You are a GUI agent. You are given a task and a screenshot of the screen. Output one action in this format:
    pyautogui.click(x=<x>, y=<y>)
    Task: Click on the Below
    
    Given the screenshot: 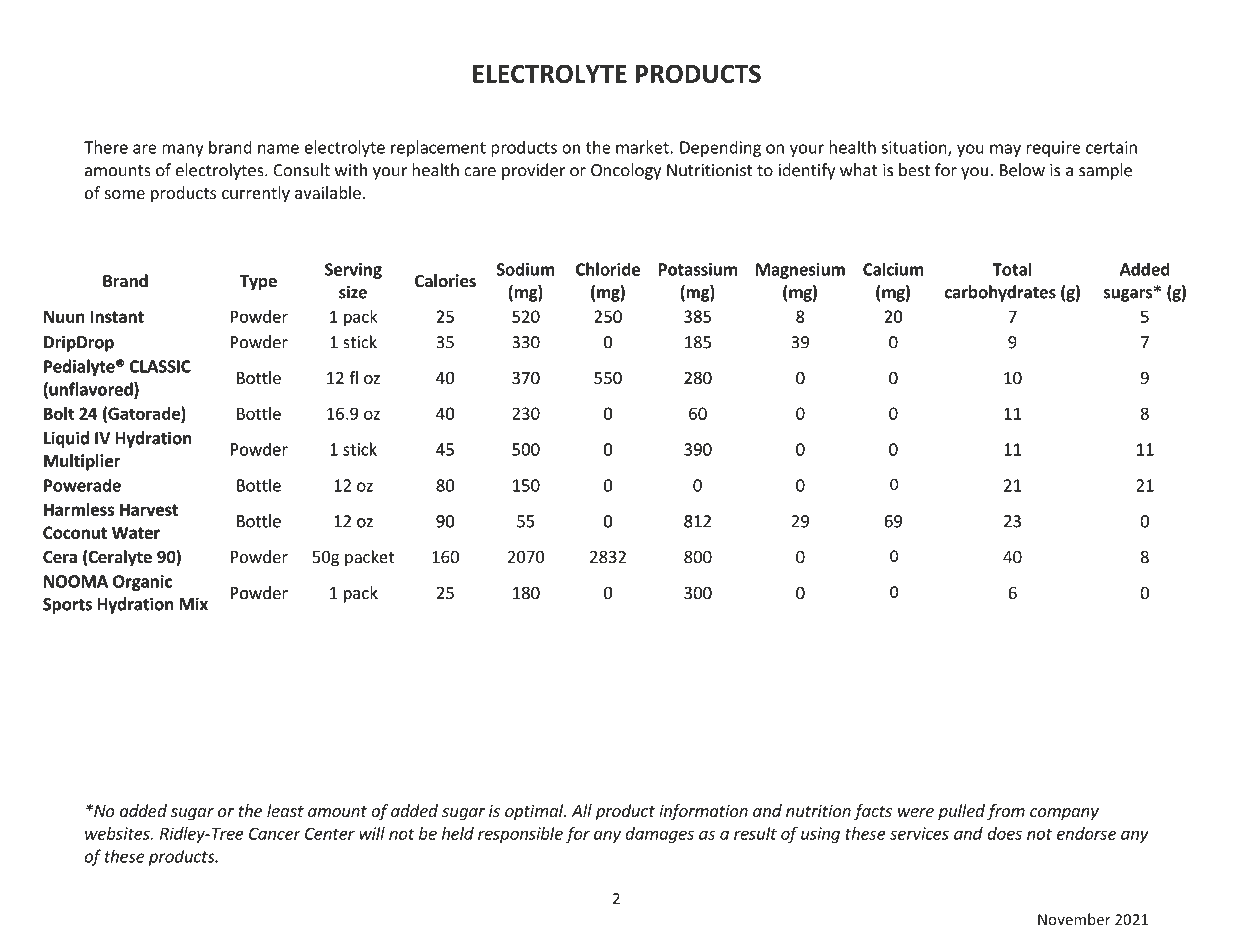 What is the action you would take?
    pyautogui.click(x=1022, y=170)
